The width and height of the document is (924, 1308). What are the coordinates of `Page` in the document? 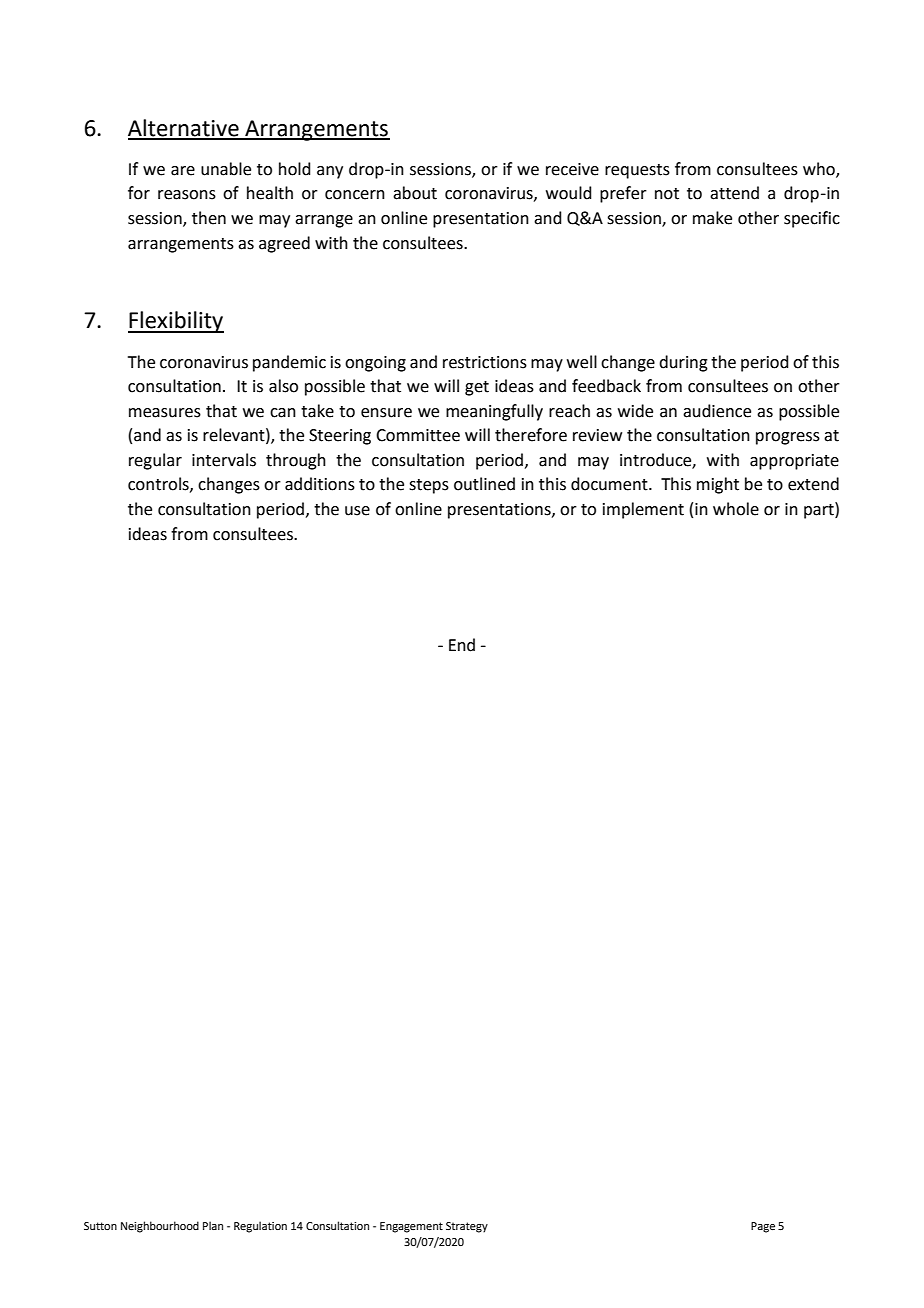 It's located at (763, 1227).
